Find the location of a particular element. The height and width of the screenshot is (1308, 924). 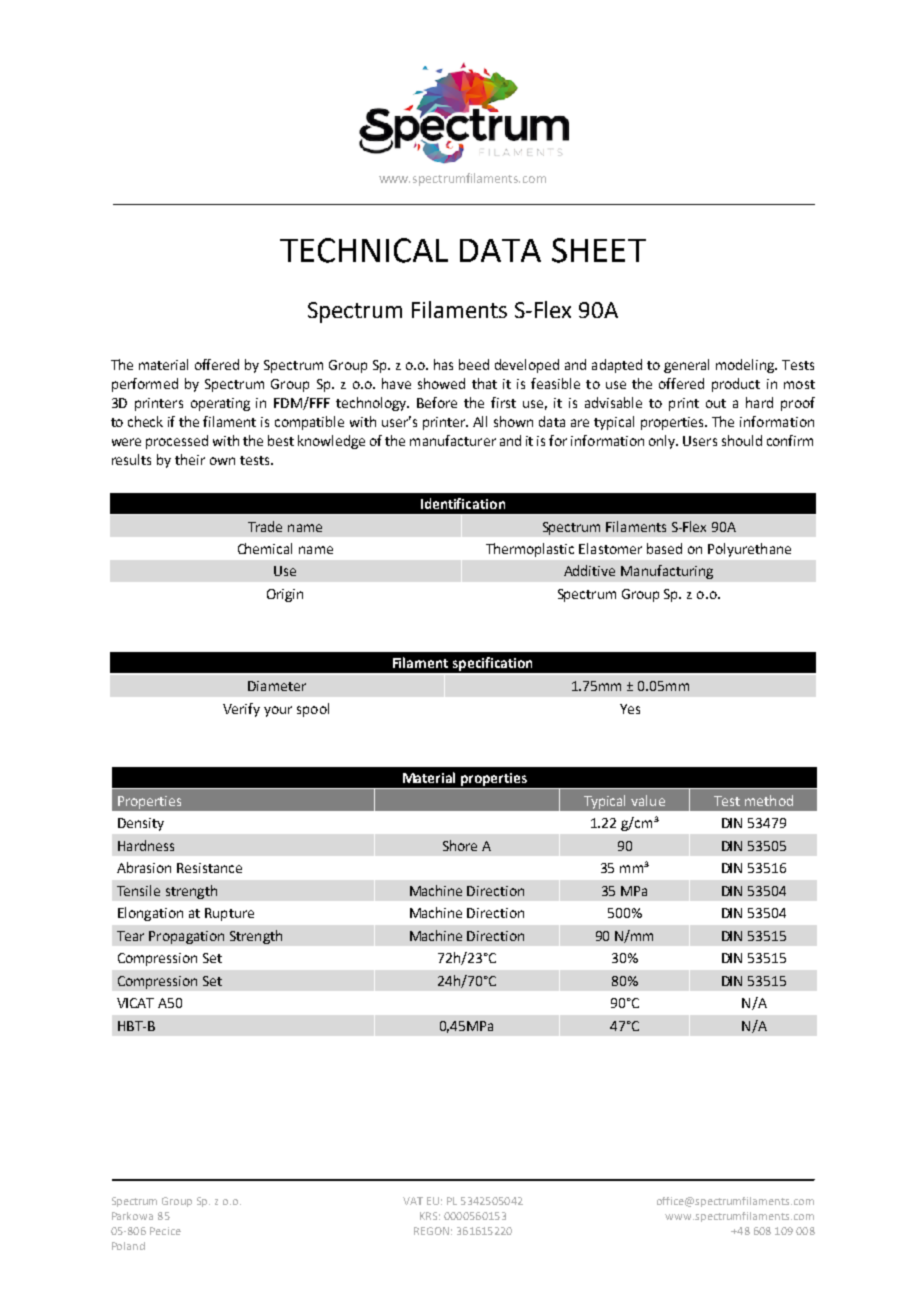

Thermoplastic is located at coordinates (530, 550).
